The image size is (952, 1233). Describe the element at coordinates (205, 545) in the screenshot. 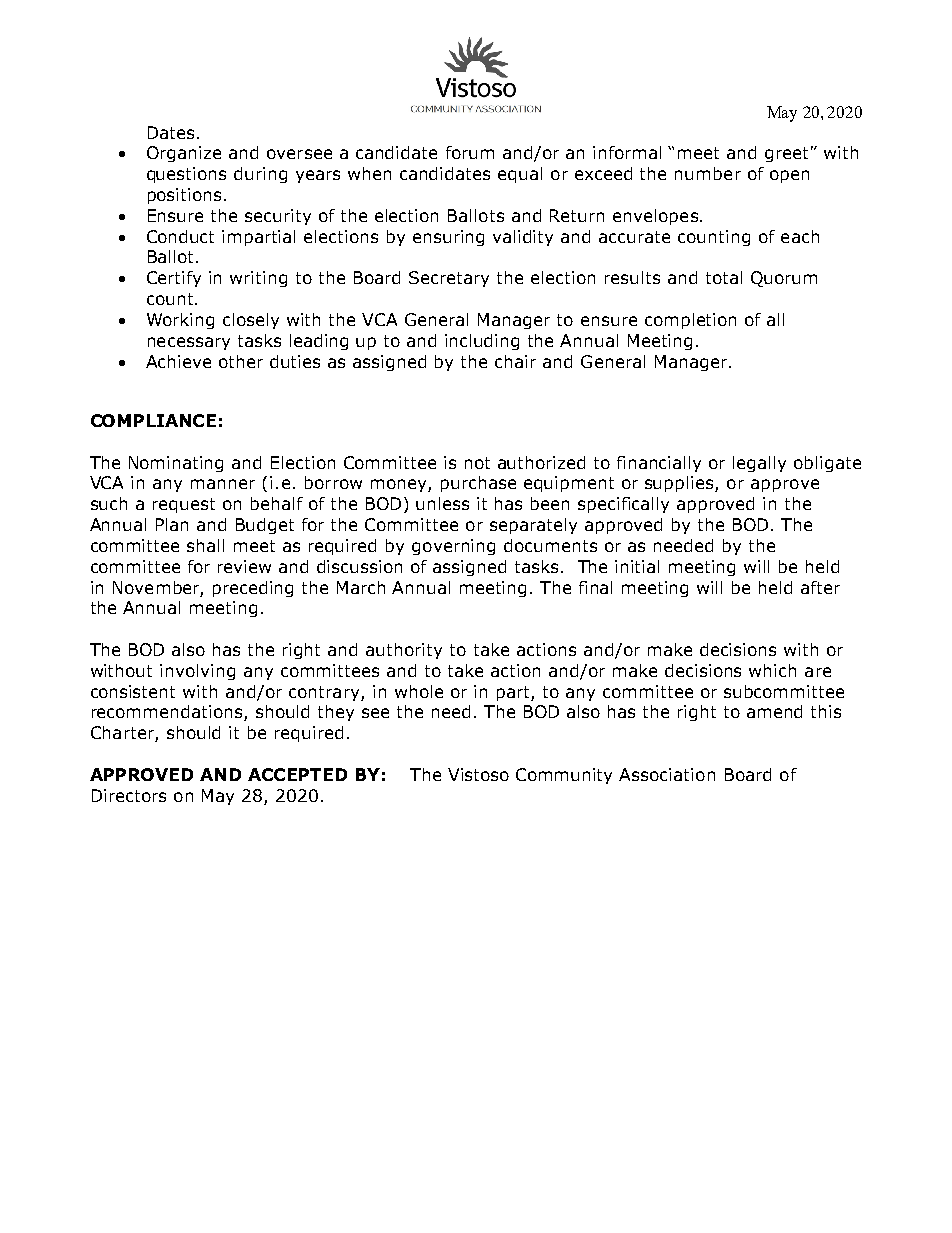

I see `shall` at that location.
